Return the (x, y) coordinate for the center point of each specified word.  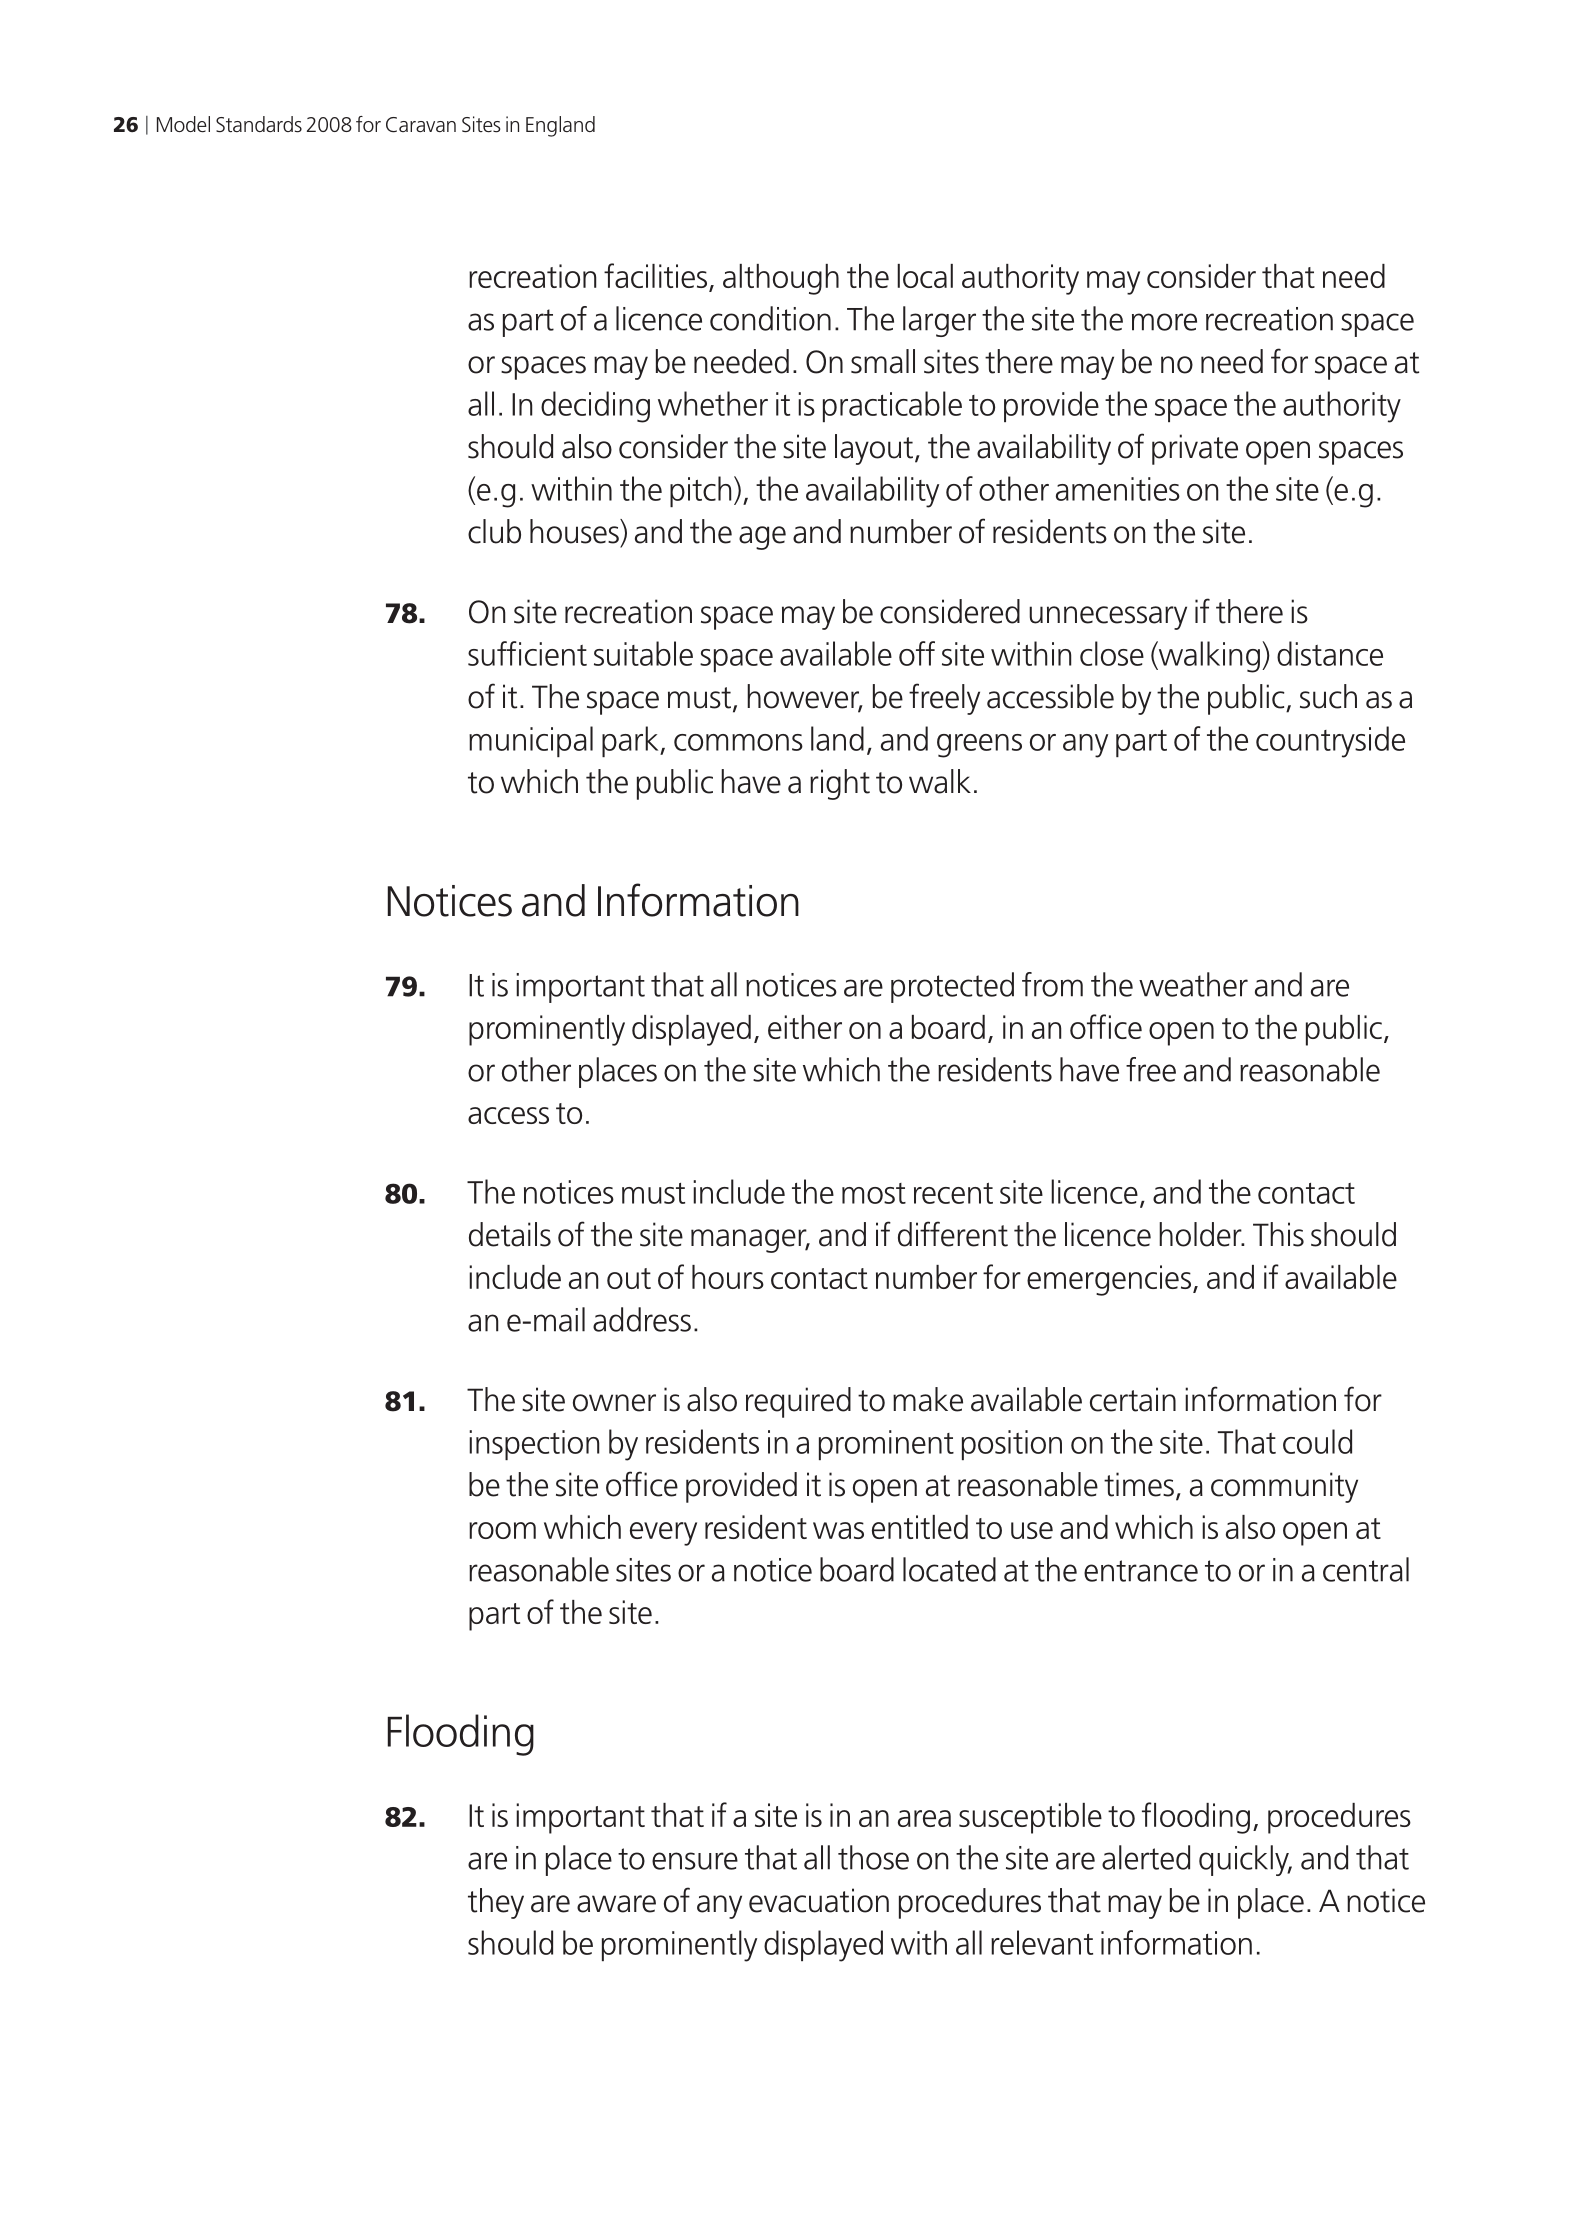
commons (738, 742)
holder (1201, 1234)
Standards (259, 124)
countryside (1330, 742)
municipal (531, 741)
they (496, 1903)
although (781, 279)
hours (728, 1277)
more (1164, 322)
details (510, 1234)
